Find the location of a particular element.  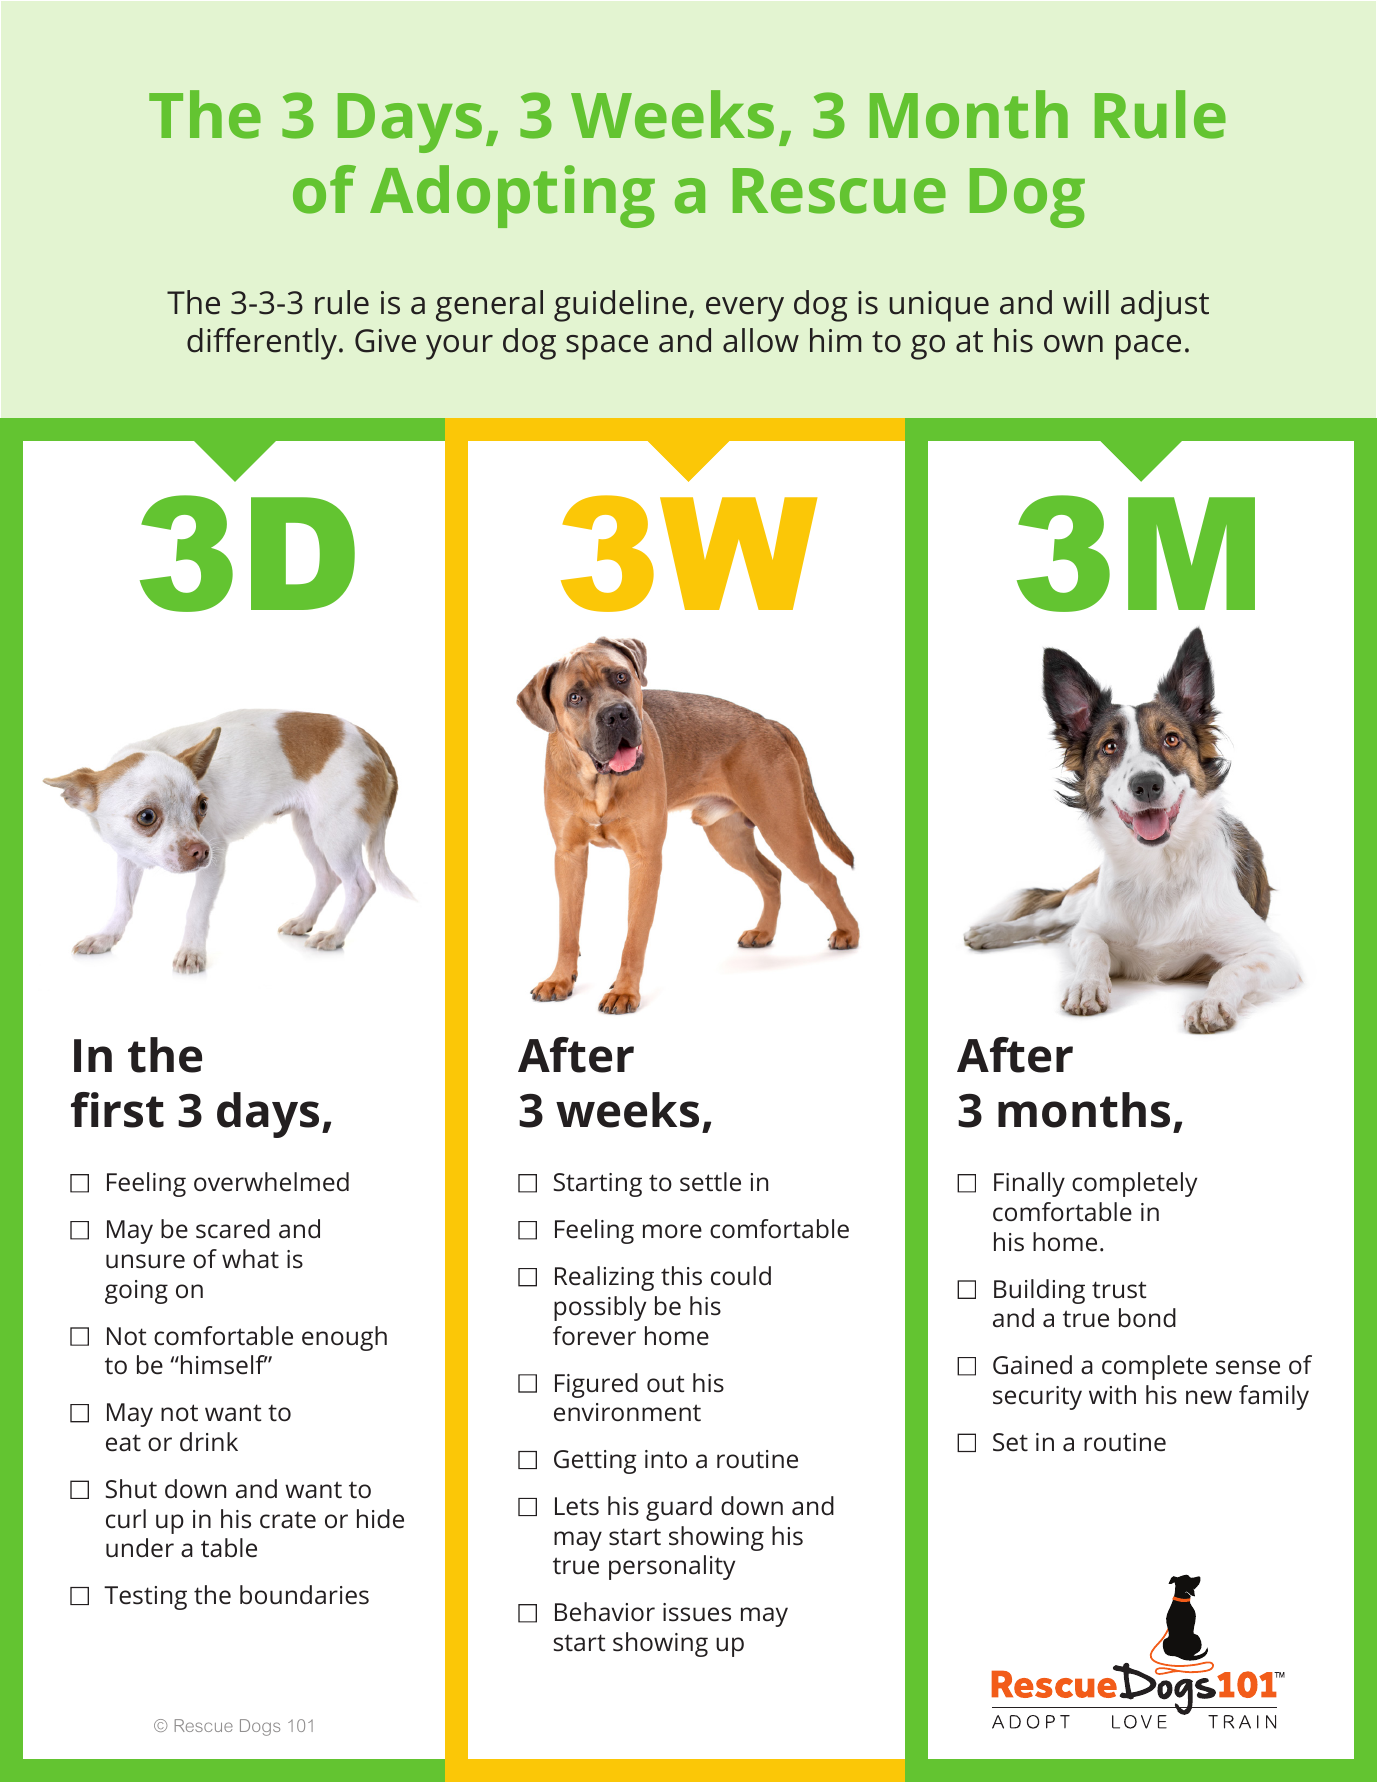

overwhelmed is located at coordinates (271, 1182).
